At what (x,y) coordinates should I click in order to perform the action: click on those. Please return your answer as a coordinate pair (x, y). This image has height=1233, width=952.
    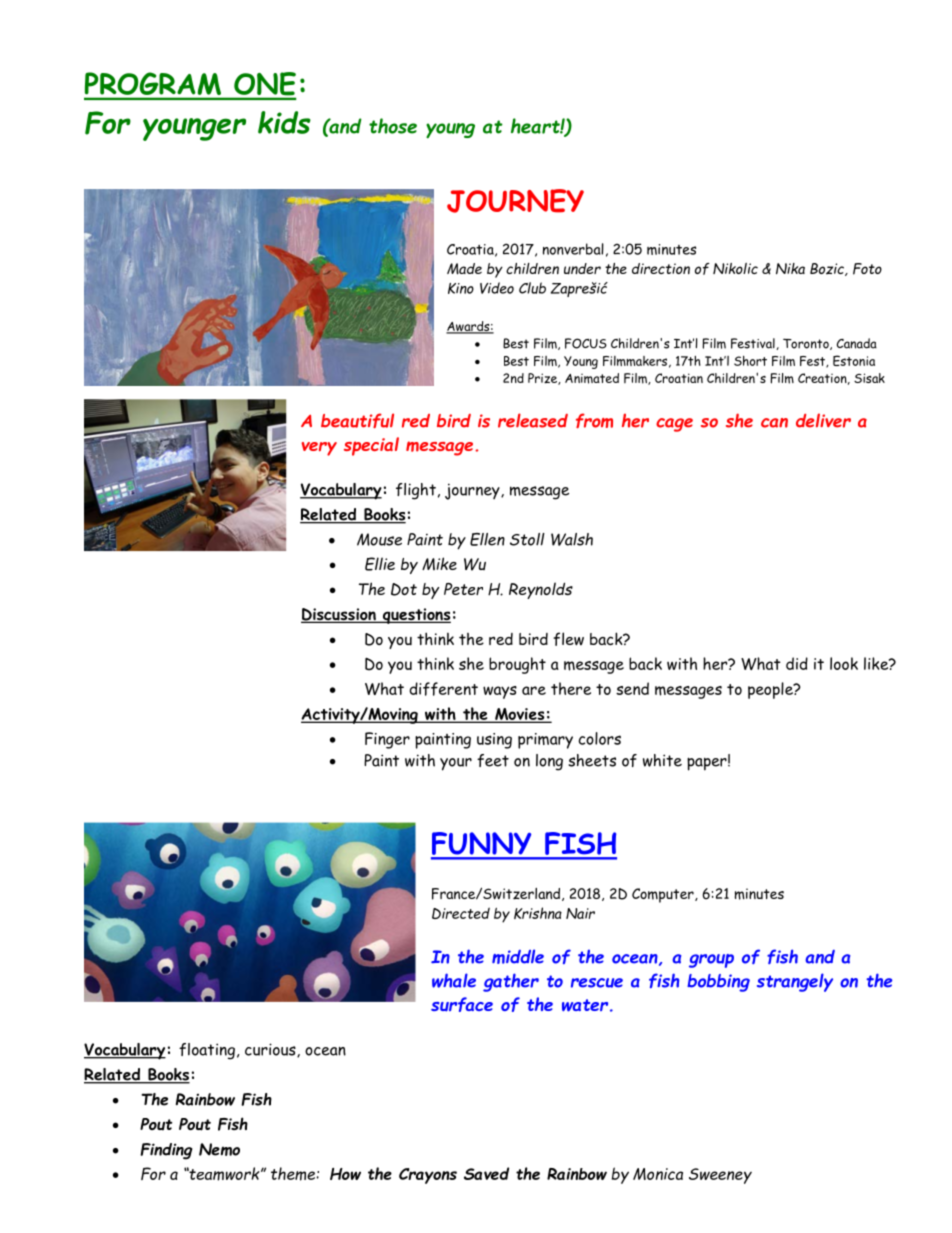
    Looking at the image, I should click on (393, 126).
